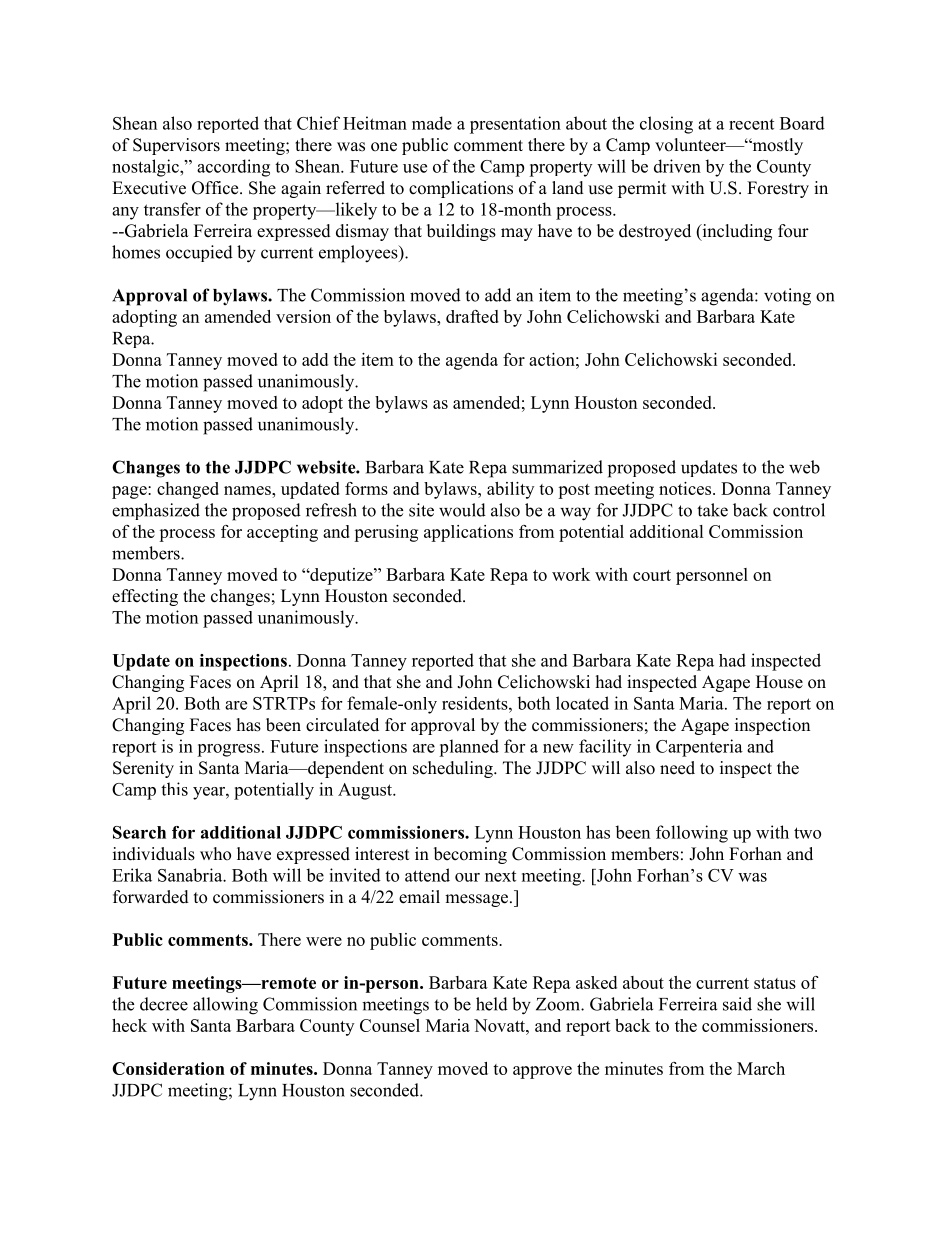 This document has height=1233, width=952. What do you see at coordinates (652, 575) in the document?
I see `court` at bounding box center [652, 575].
